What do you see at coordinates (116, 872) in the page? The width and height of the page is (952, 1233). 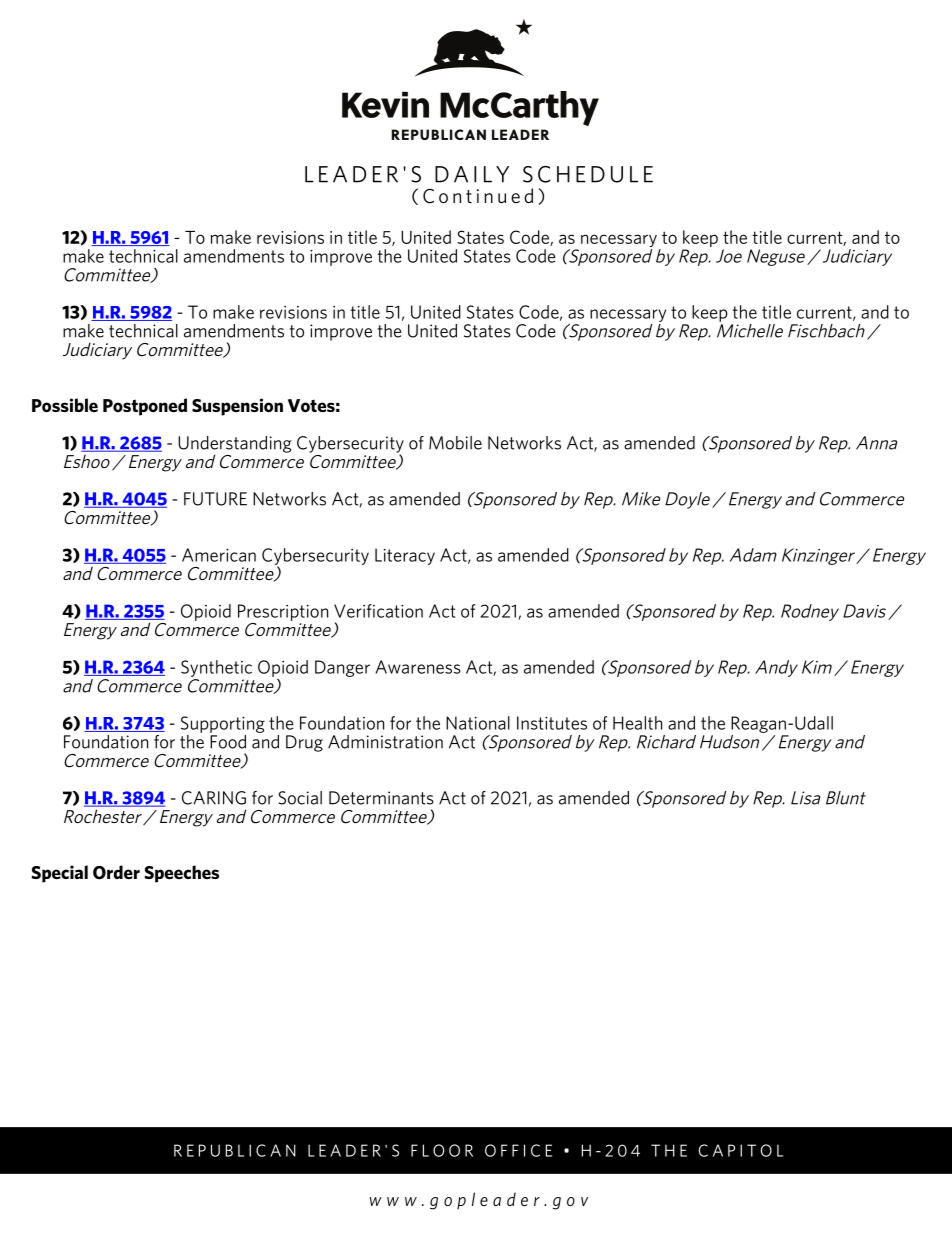 I see `Order` at bounding box center [116, 872].
